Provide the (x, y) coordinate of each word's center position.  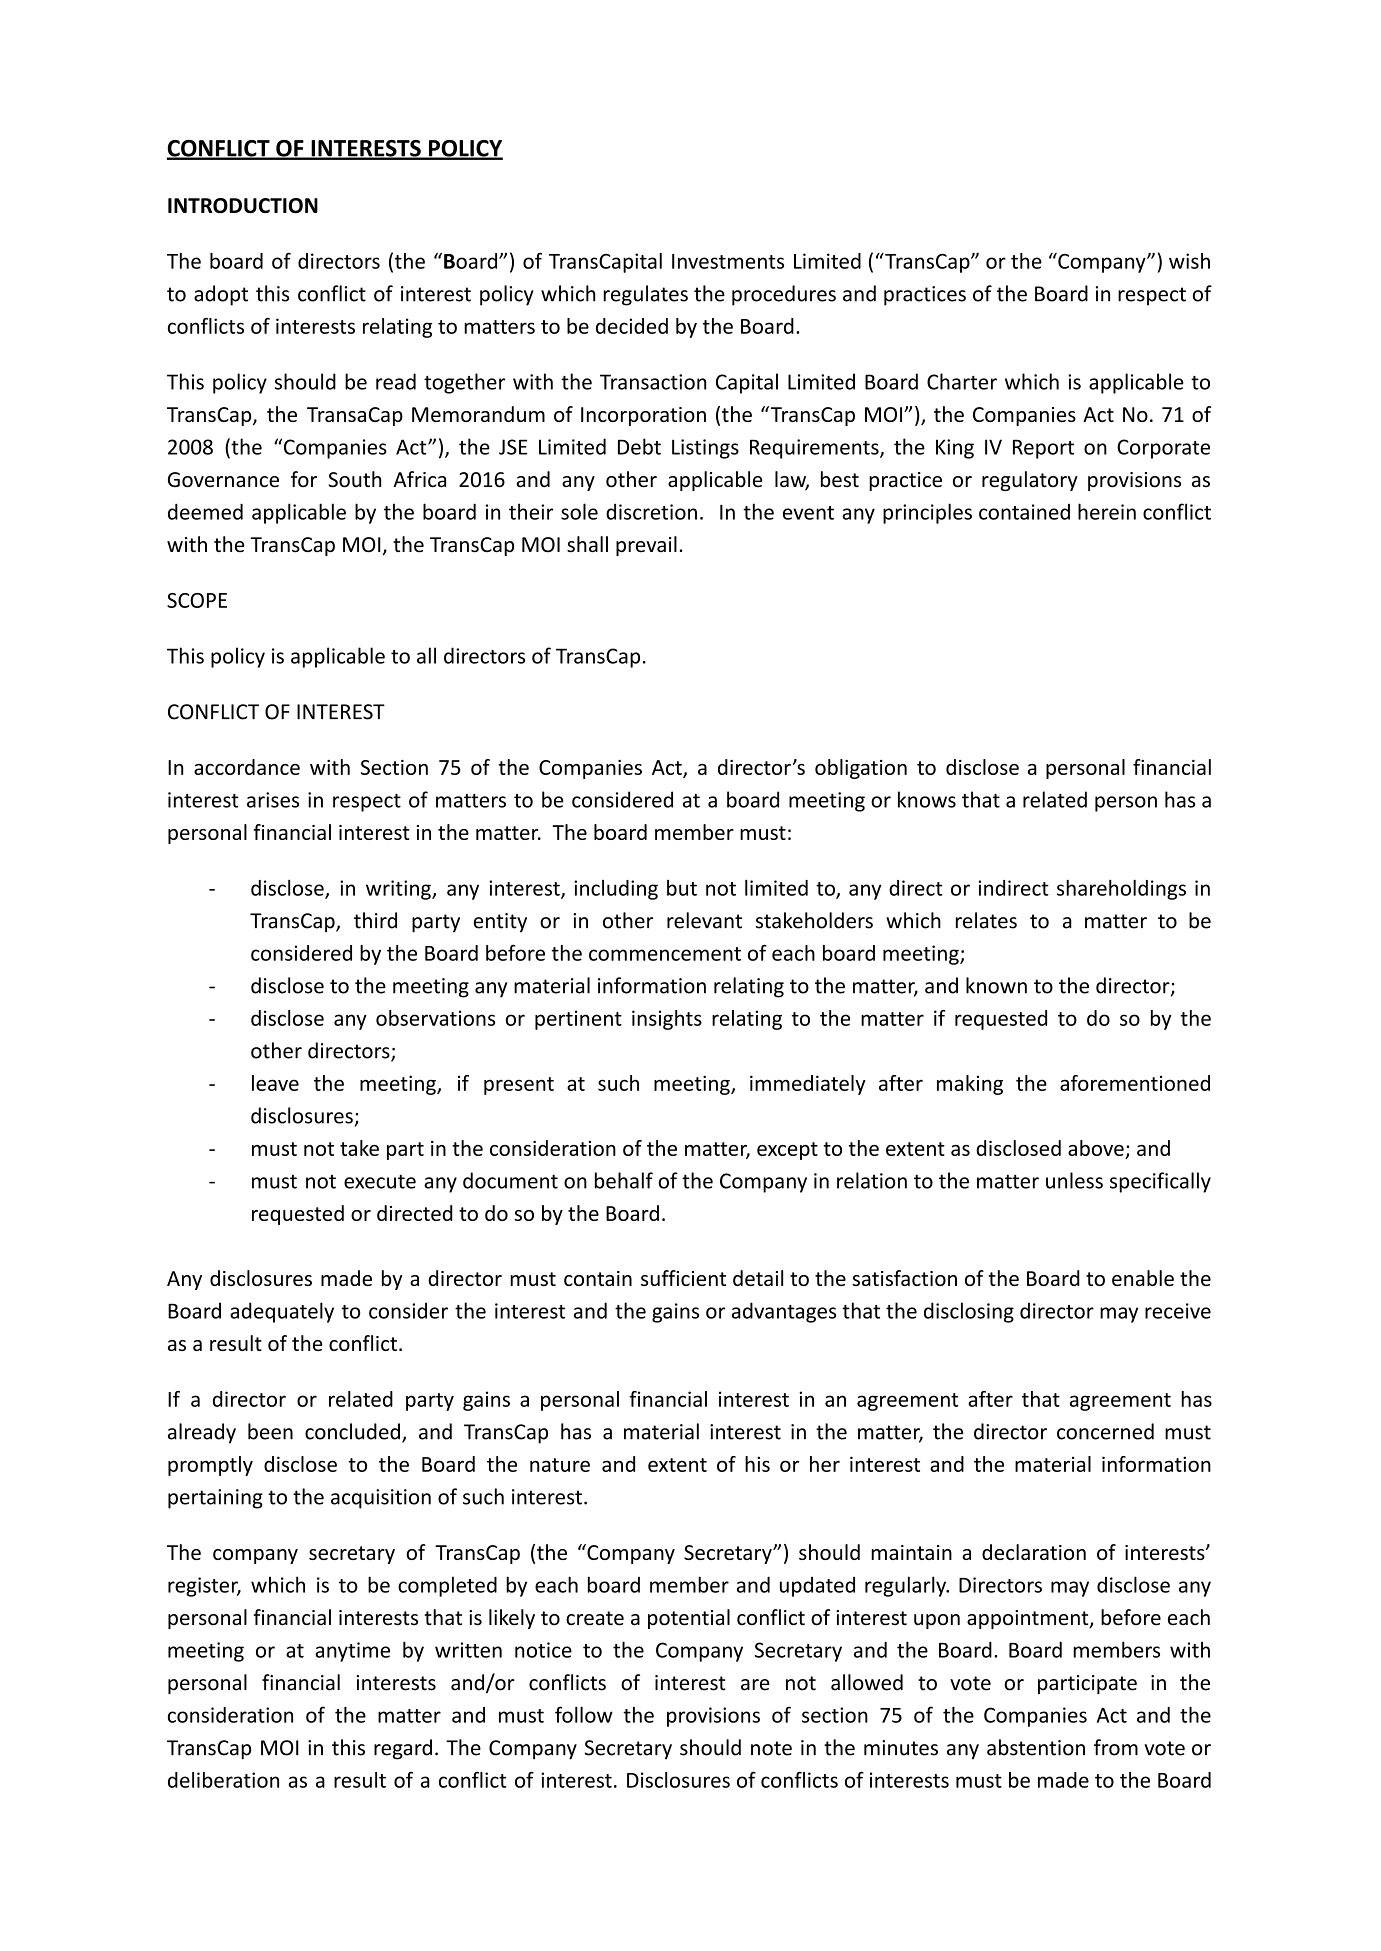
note (771, 1748)
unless (1074, 1180)
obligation (861, 769)
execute (380, 1181)
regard (403, 1749)
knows (927, 799)
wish (1189, 261)
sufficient (683, 1278)
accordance (247, 767)
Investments (728, 261)
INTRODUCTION (243, 206)
